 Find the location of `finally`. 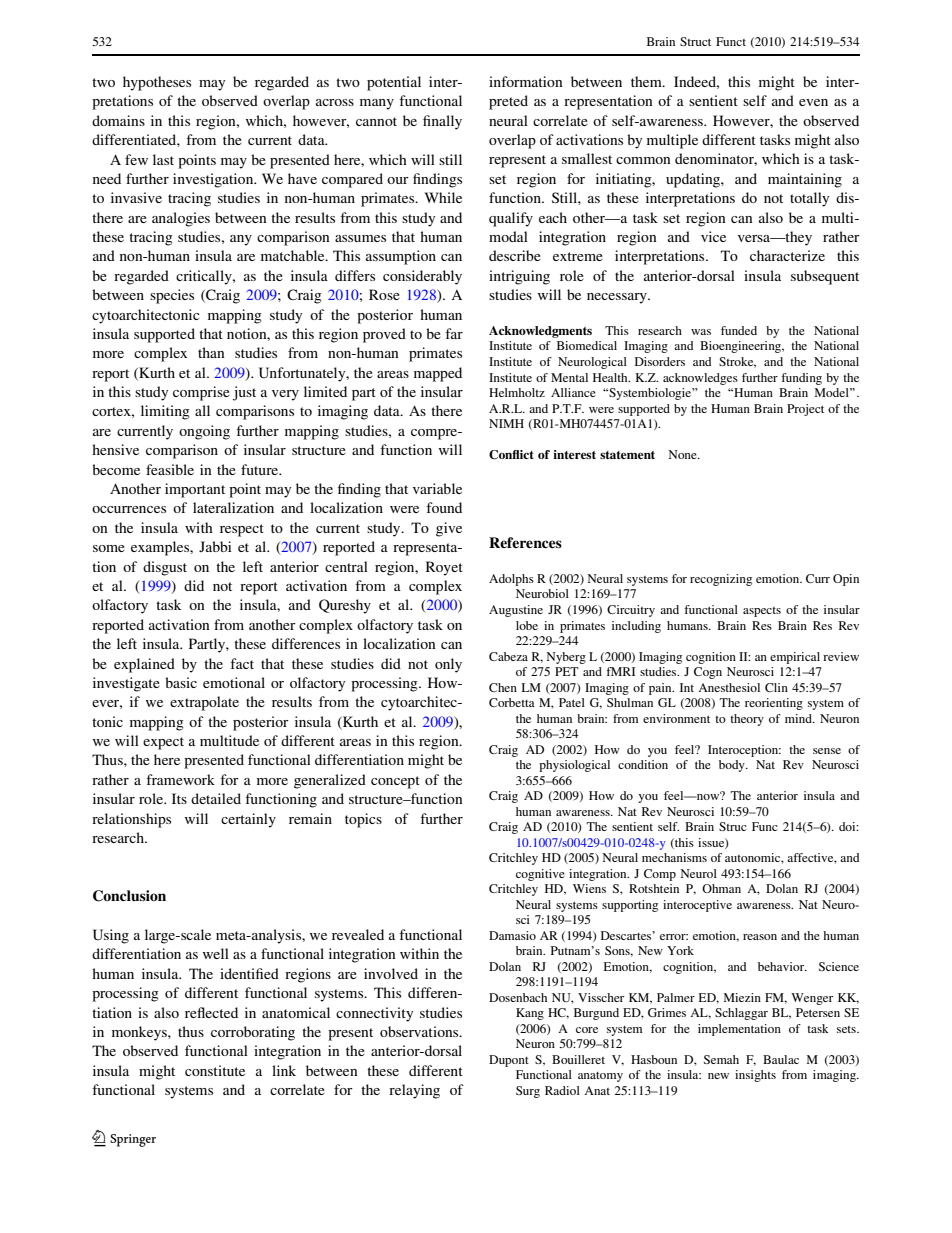

finally is located at coordinates (442, 122).
